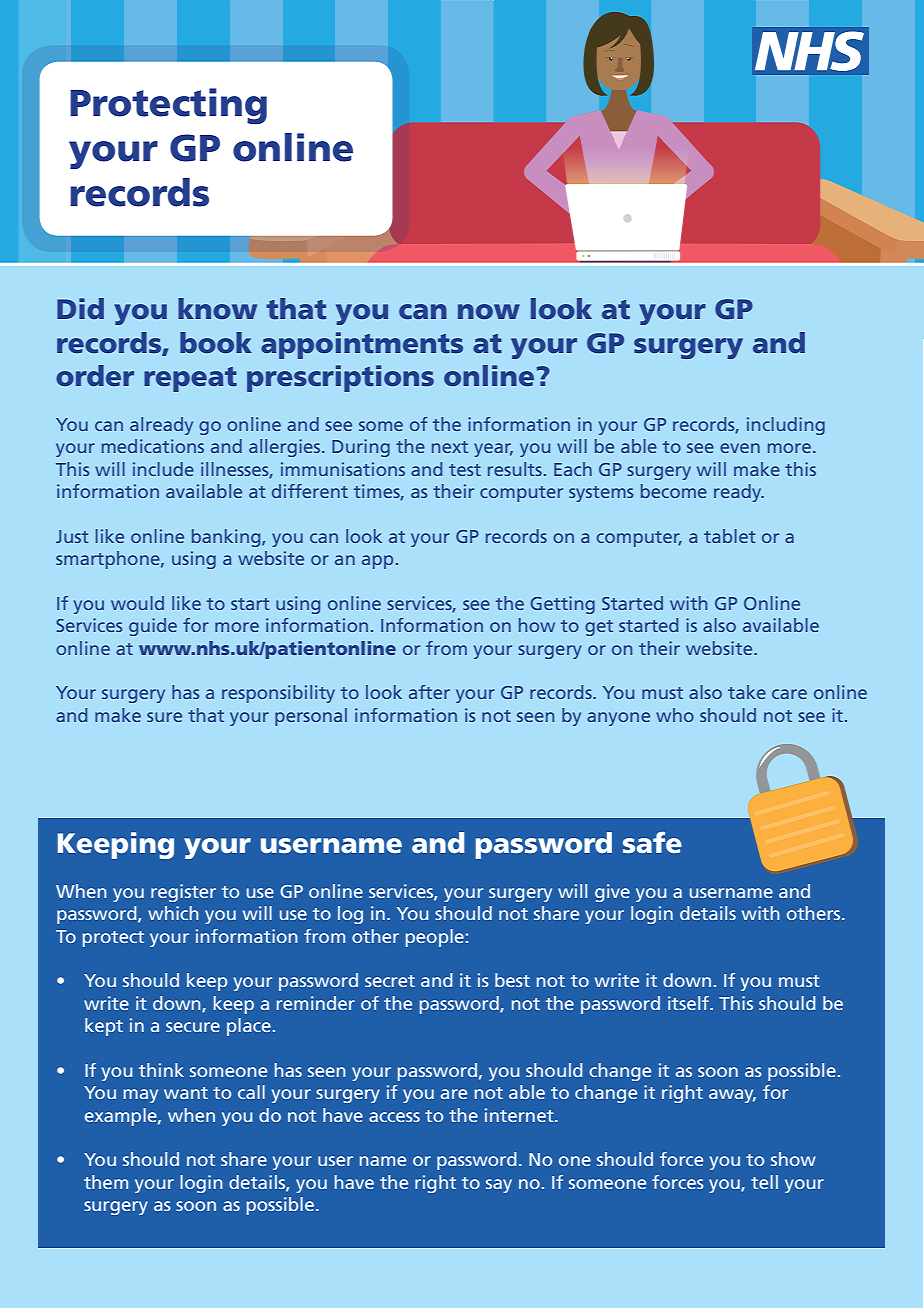 Image resolution: width=924 pixels, height=1308 pixels. Describe the element at coordinates (764, 1182) in the screenshot. I see `tell` at that location.
